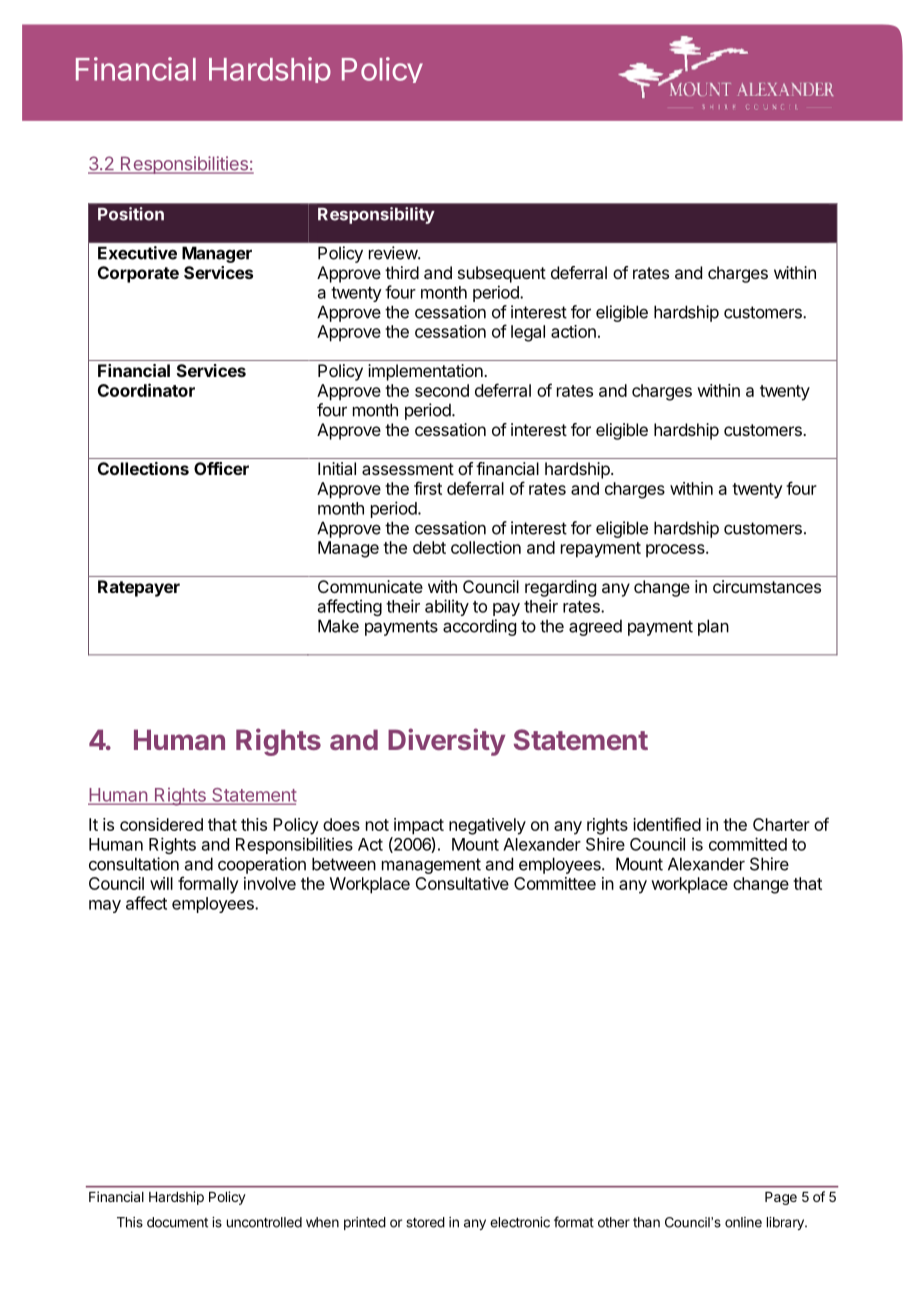  I want to click on first, so click(428, 488).
